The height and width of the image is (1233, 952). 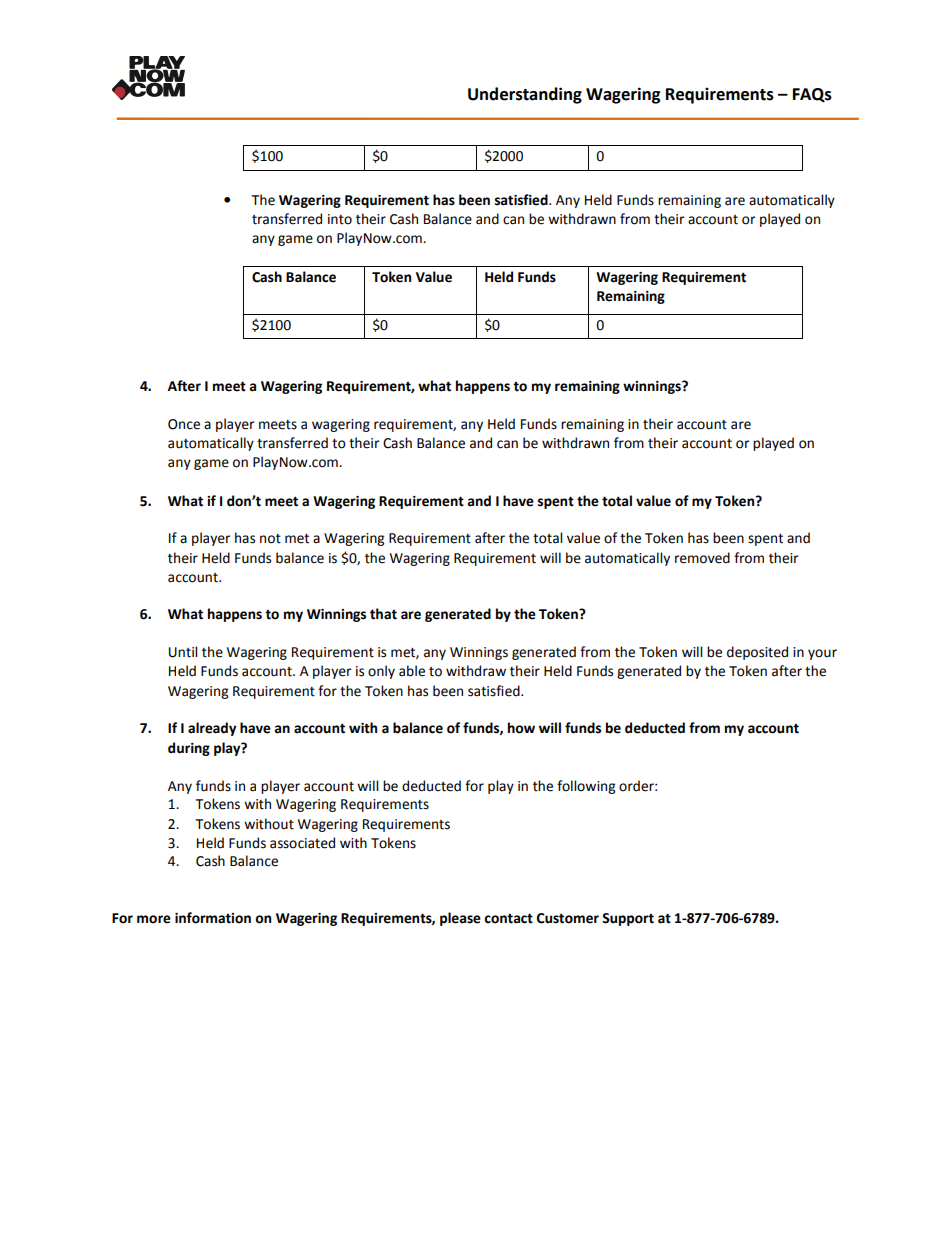 I want to click on not, so click(x=270, y=539).
